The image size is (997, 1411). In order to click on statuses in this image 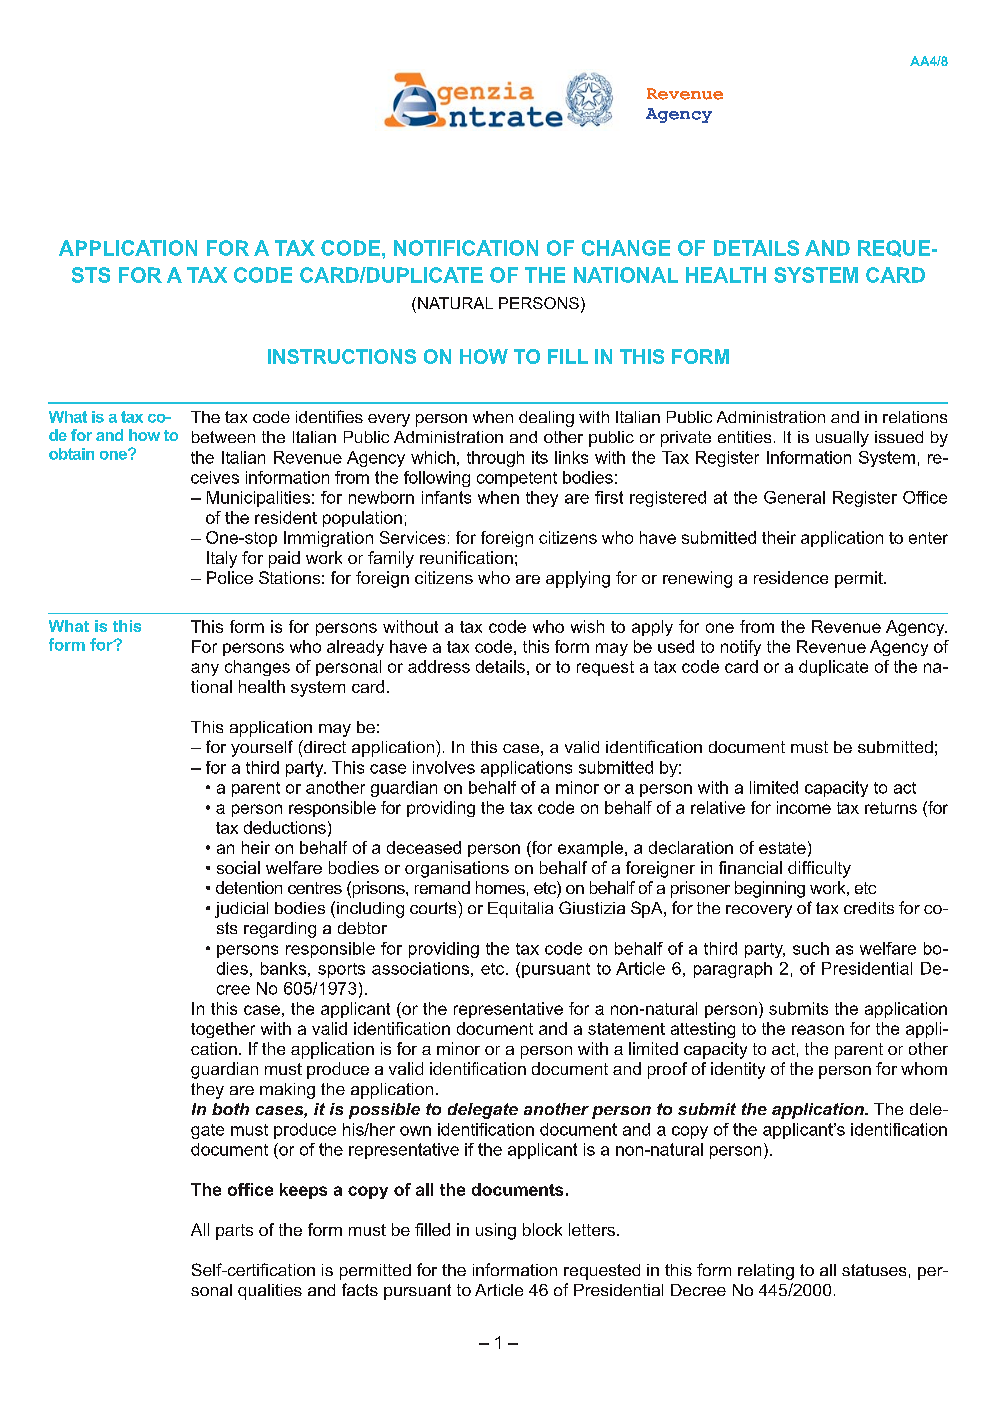, I will do `click(874, 1270)`.
